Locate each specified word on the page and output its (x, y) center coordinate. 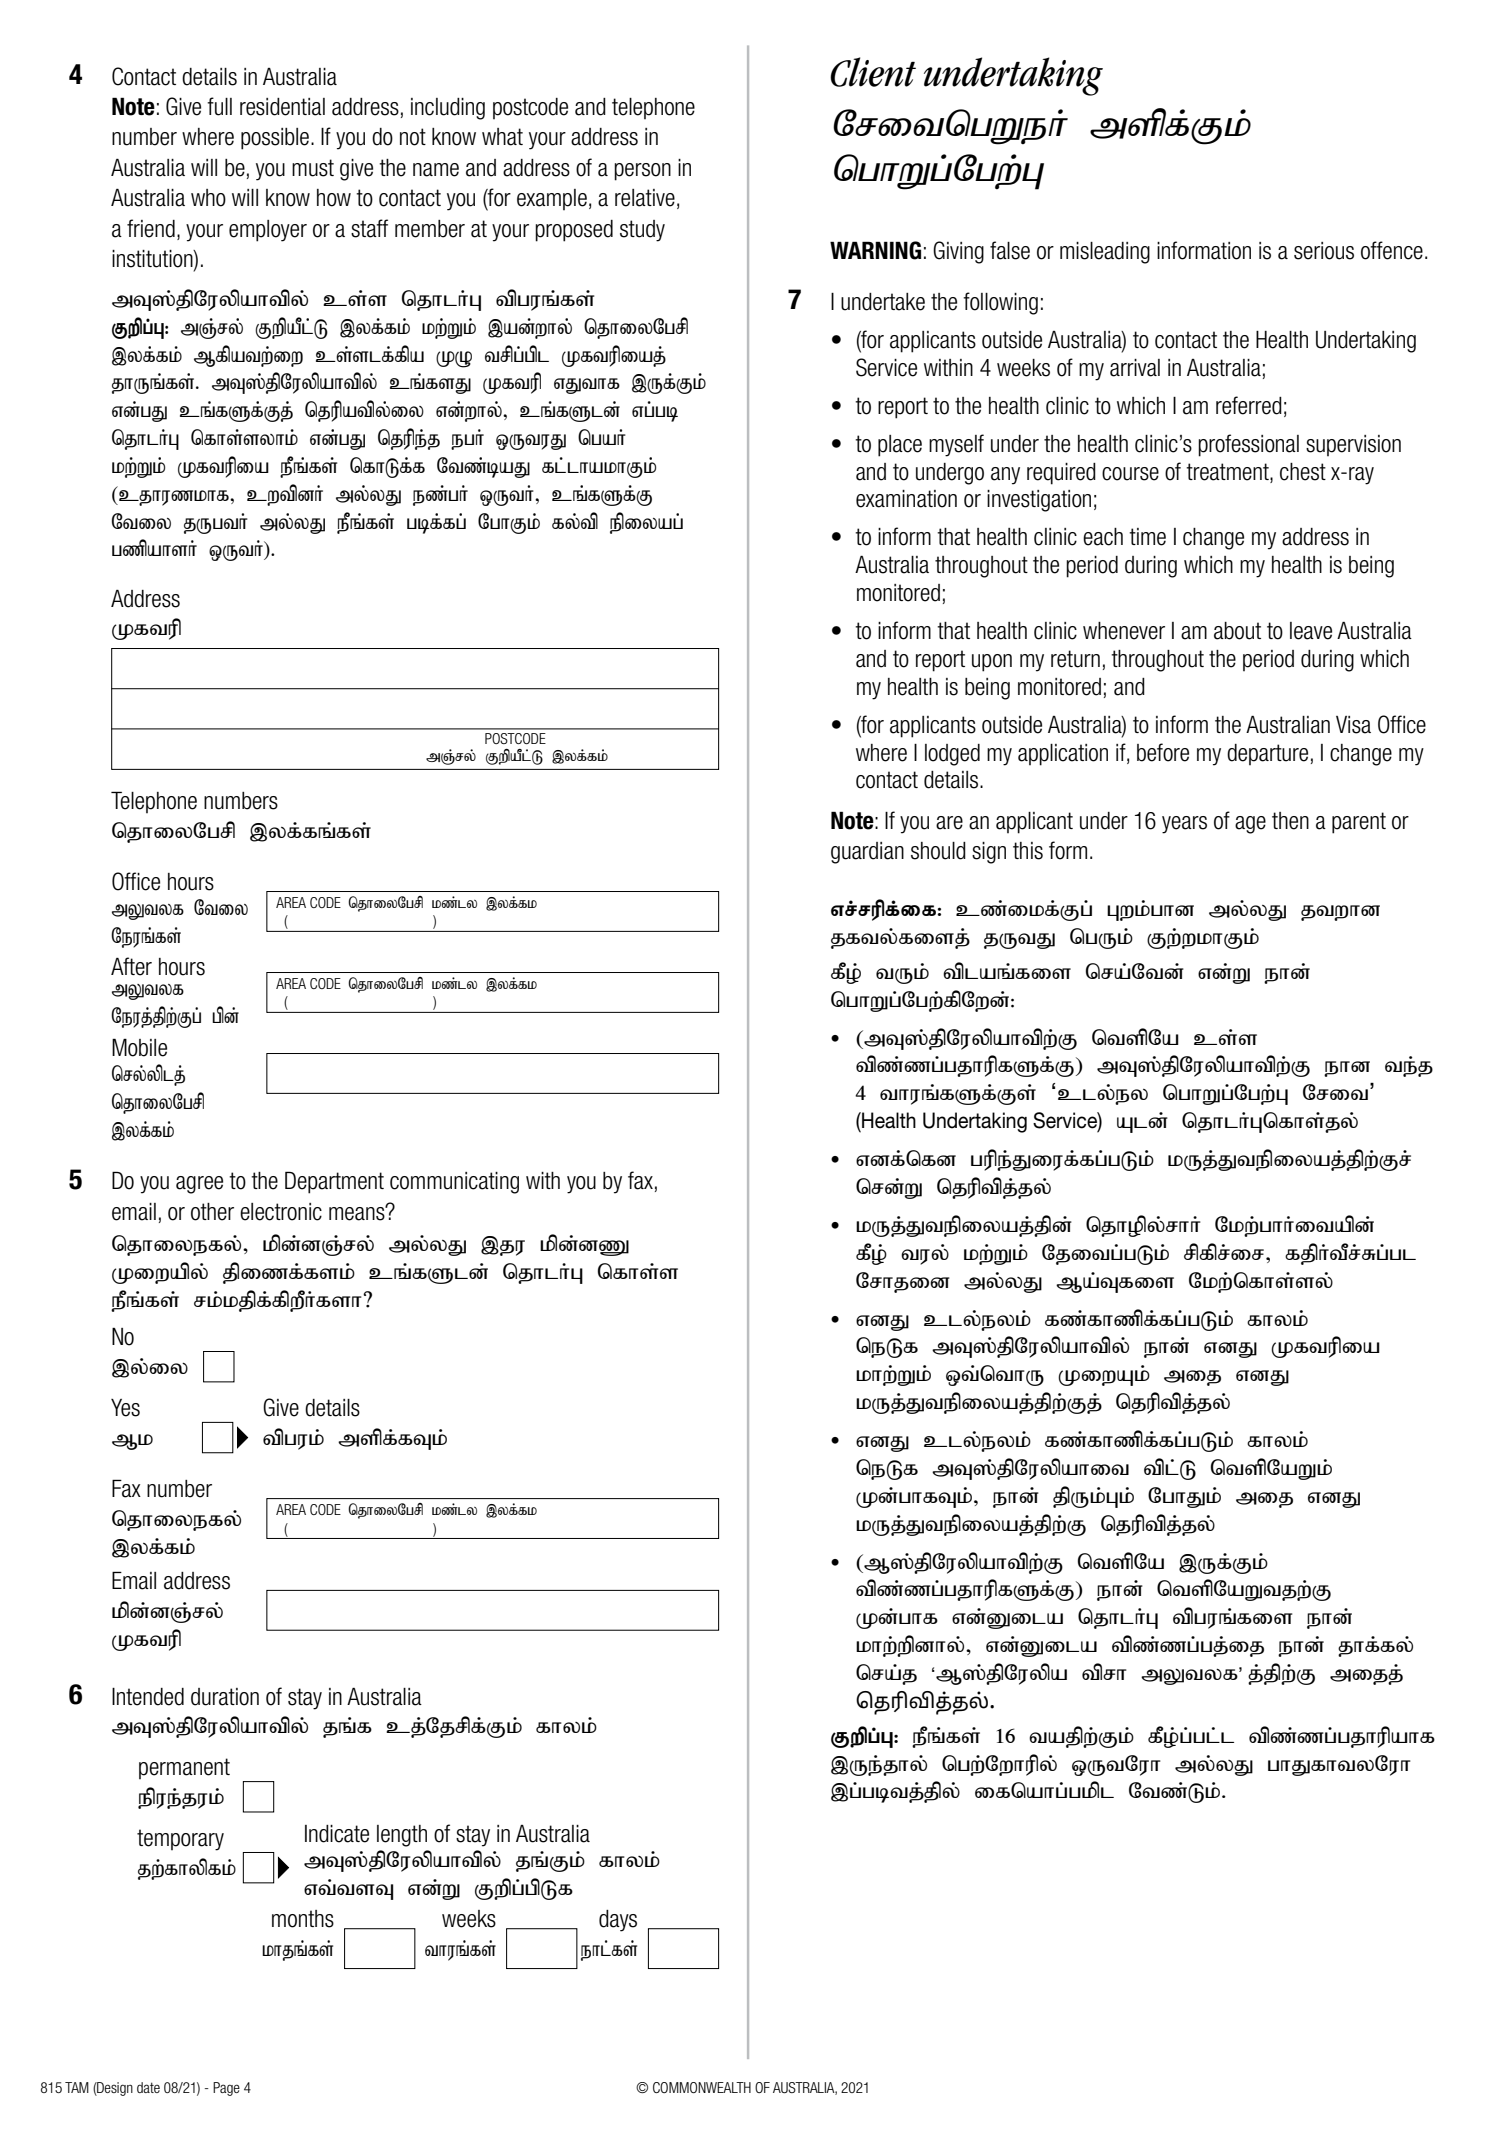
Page (226, 2089)
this (1028, 851)
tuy (925, 1255)
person (642, 172)
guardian (867, 853)
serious (1324, 251)
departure (1267, 754)
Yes (125, 1408)
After (131, 966)
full (219, 106)
